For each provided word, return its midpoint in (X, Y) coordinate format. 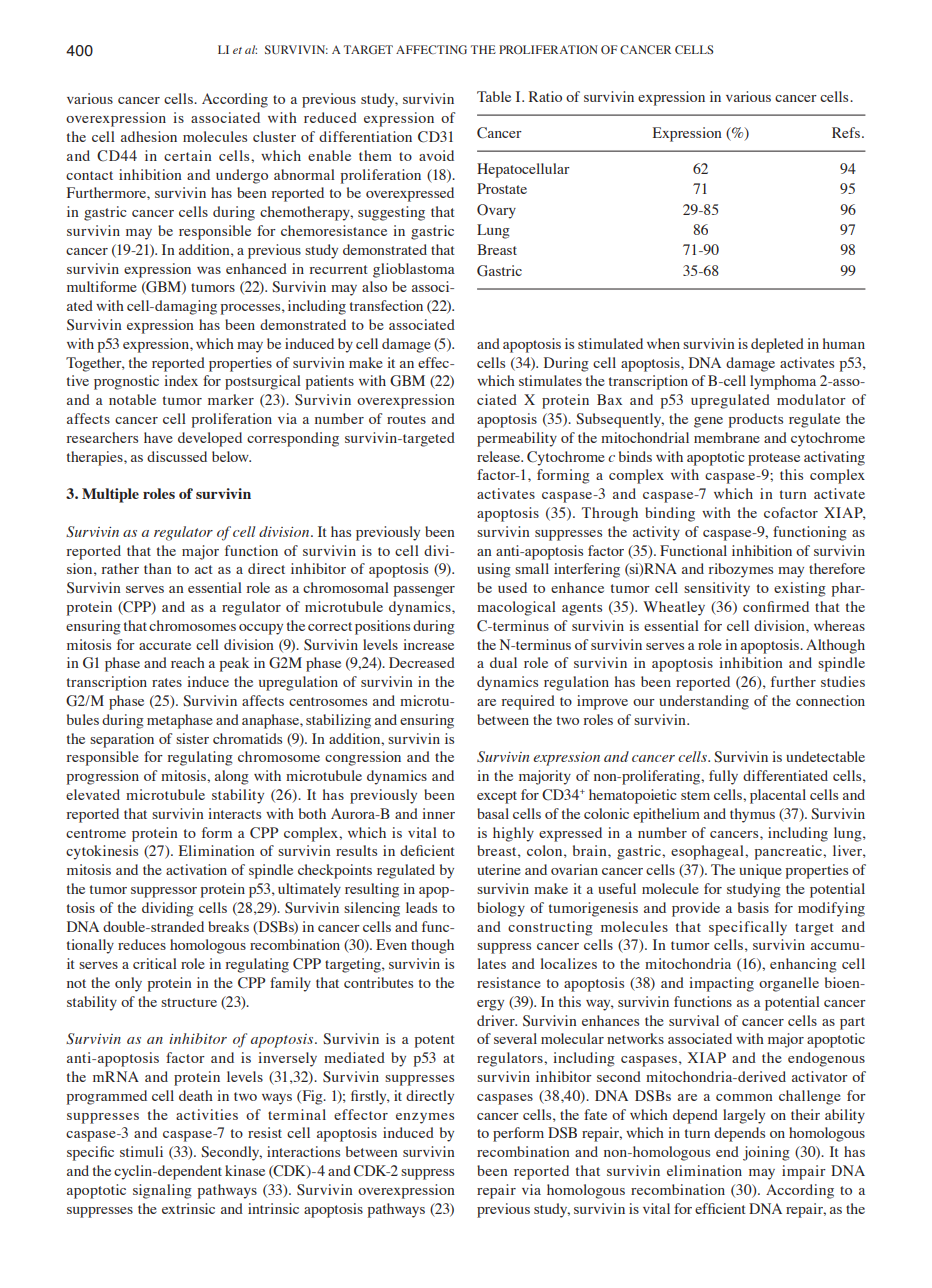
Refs (846, 132)
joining (766, 1153)
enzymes (425, 1118)
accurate (165, 645)
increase (428, 644)
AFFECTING (431, 49)
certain (188, 155)
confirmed (776, 606)
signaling (162, 1191)
